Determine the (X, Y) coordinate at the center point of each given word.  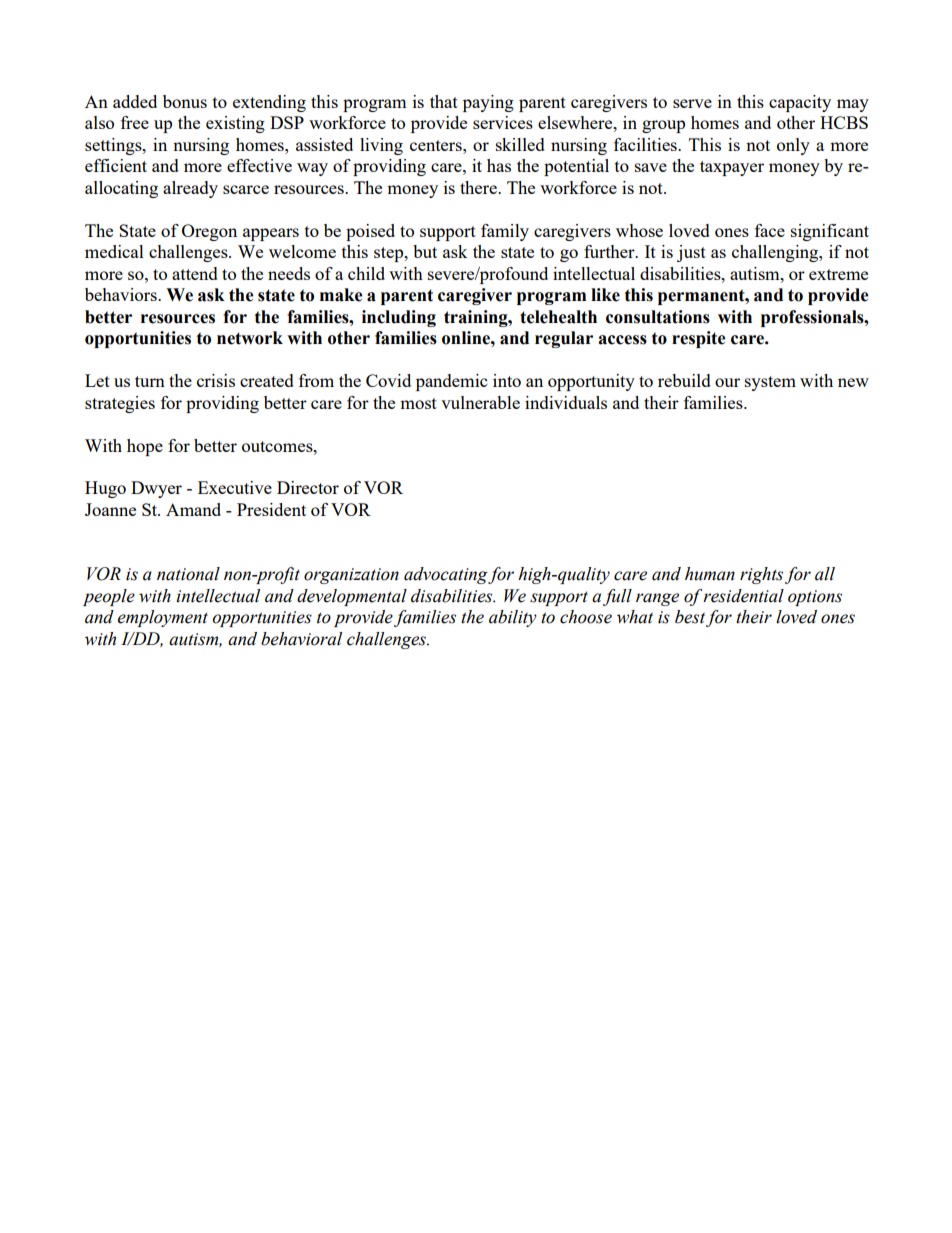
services (503, 122)
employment (163, 618)
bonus (185, 101)
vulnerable (480, 402)
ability (513, 618)
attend (195, 273)
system (770, 383)
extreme (838, 274)
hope (145, 447)
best (690, 617)
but (425, 251)
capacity (800, 103)
